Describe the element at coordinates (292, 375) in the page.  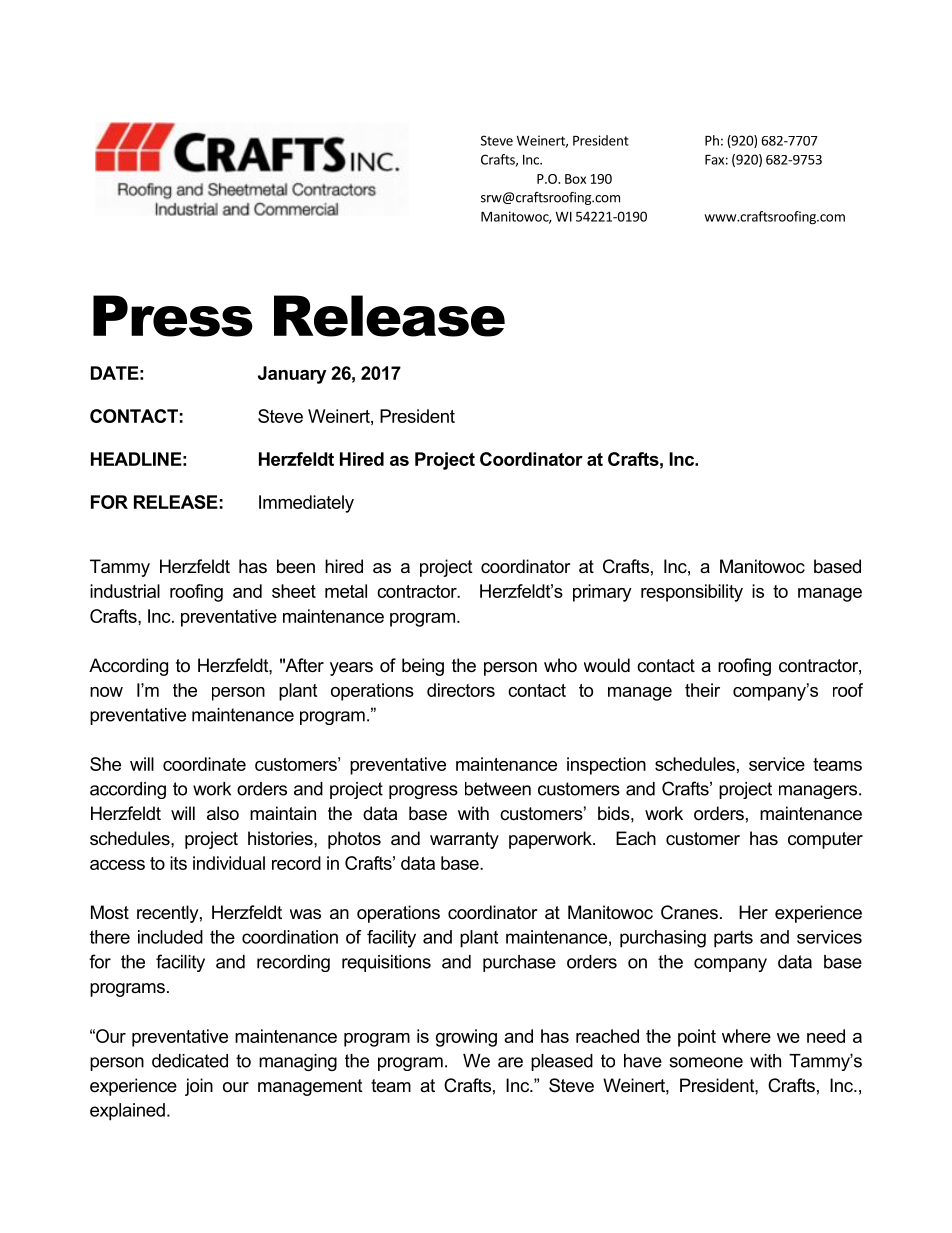
I see `January` at that location.
